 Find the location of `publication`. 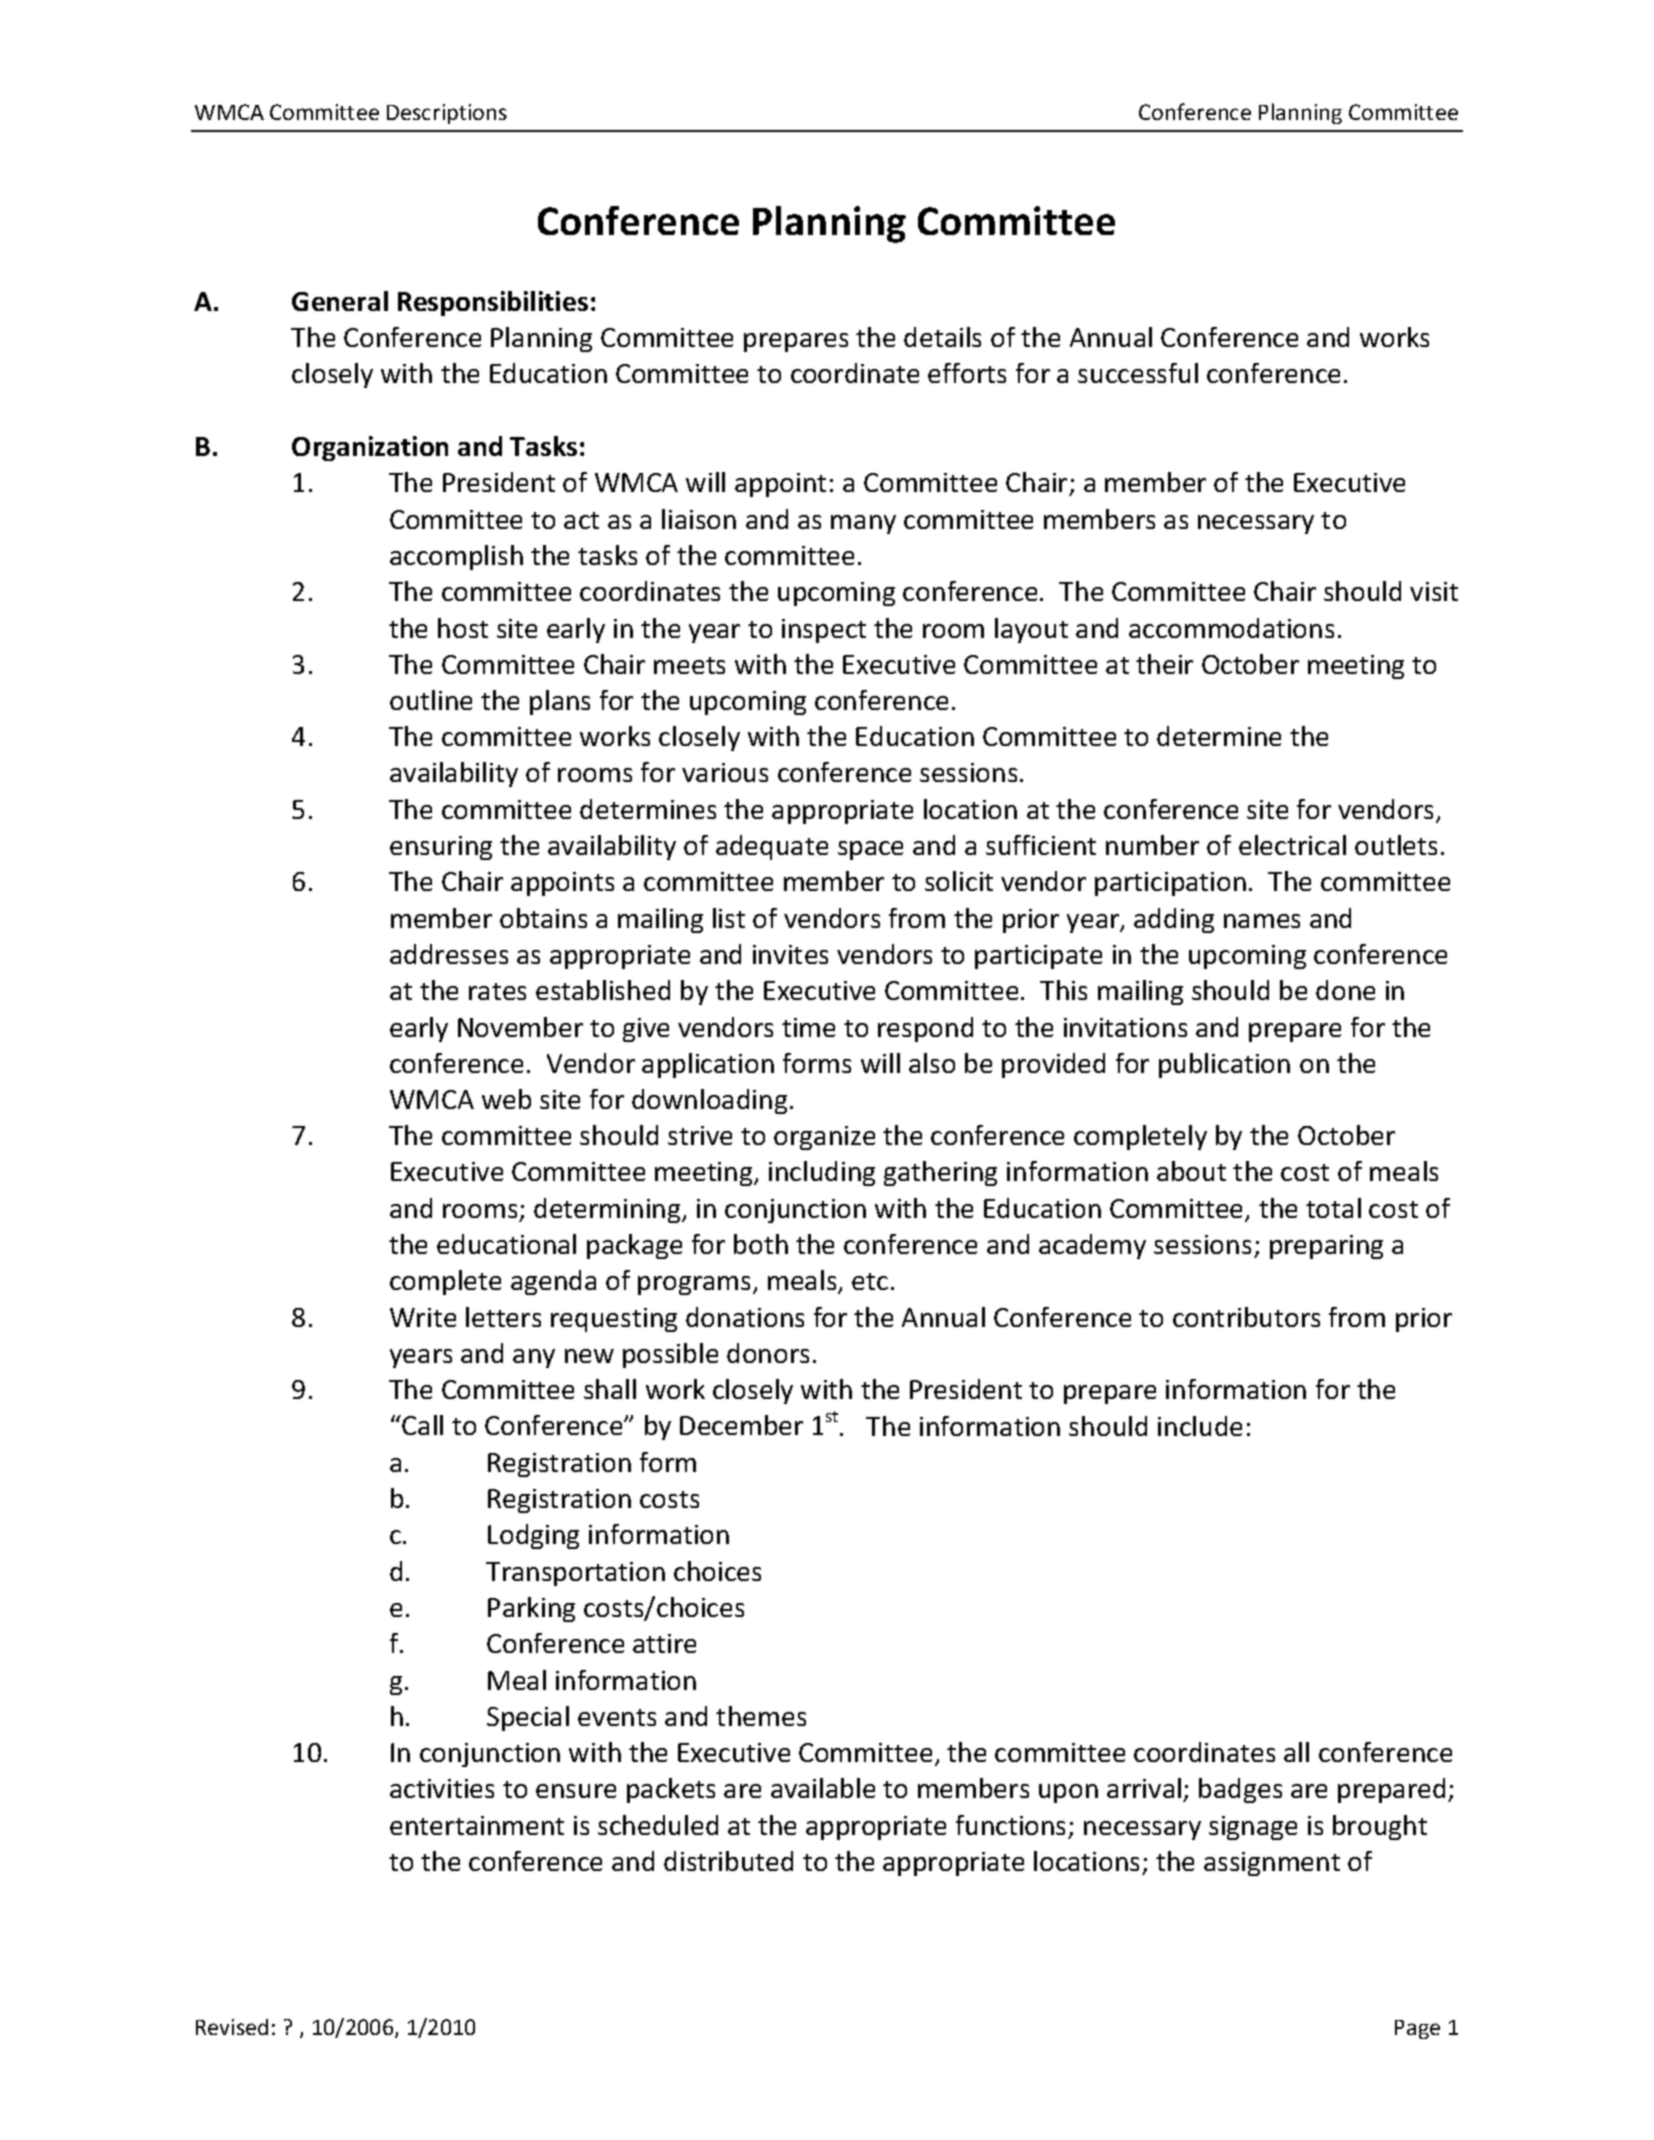

publication is located at coordinates (1224, 1065).
